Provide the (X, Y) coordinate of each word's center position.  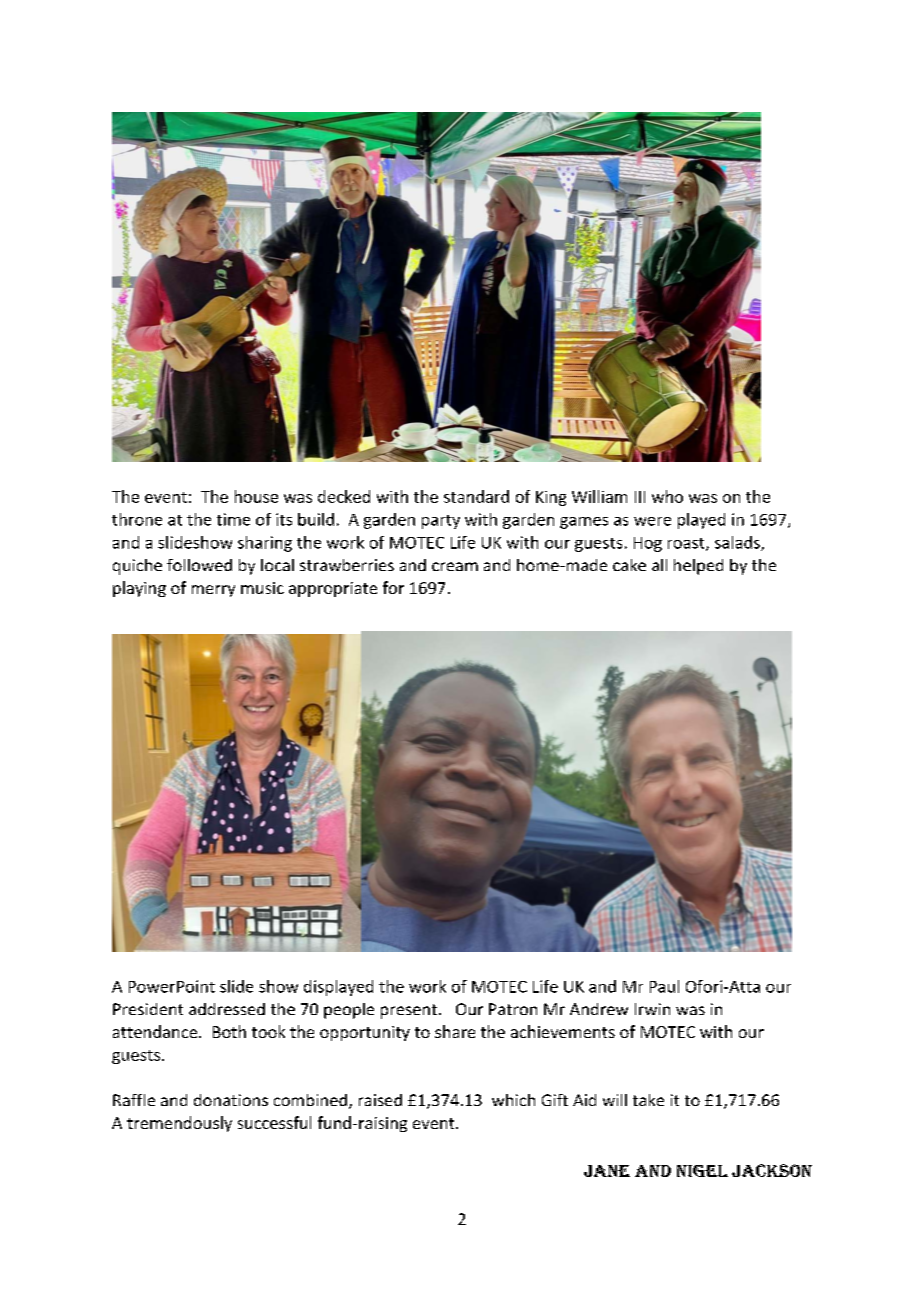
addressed (227, 1009)
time (233, 519)
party (441, 522)
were (652, 521)
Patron (513, 1009)
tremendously (179, 1124)
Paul (664, 986)
